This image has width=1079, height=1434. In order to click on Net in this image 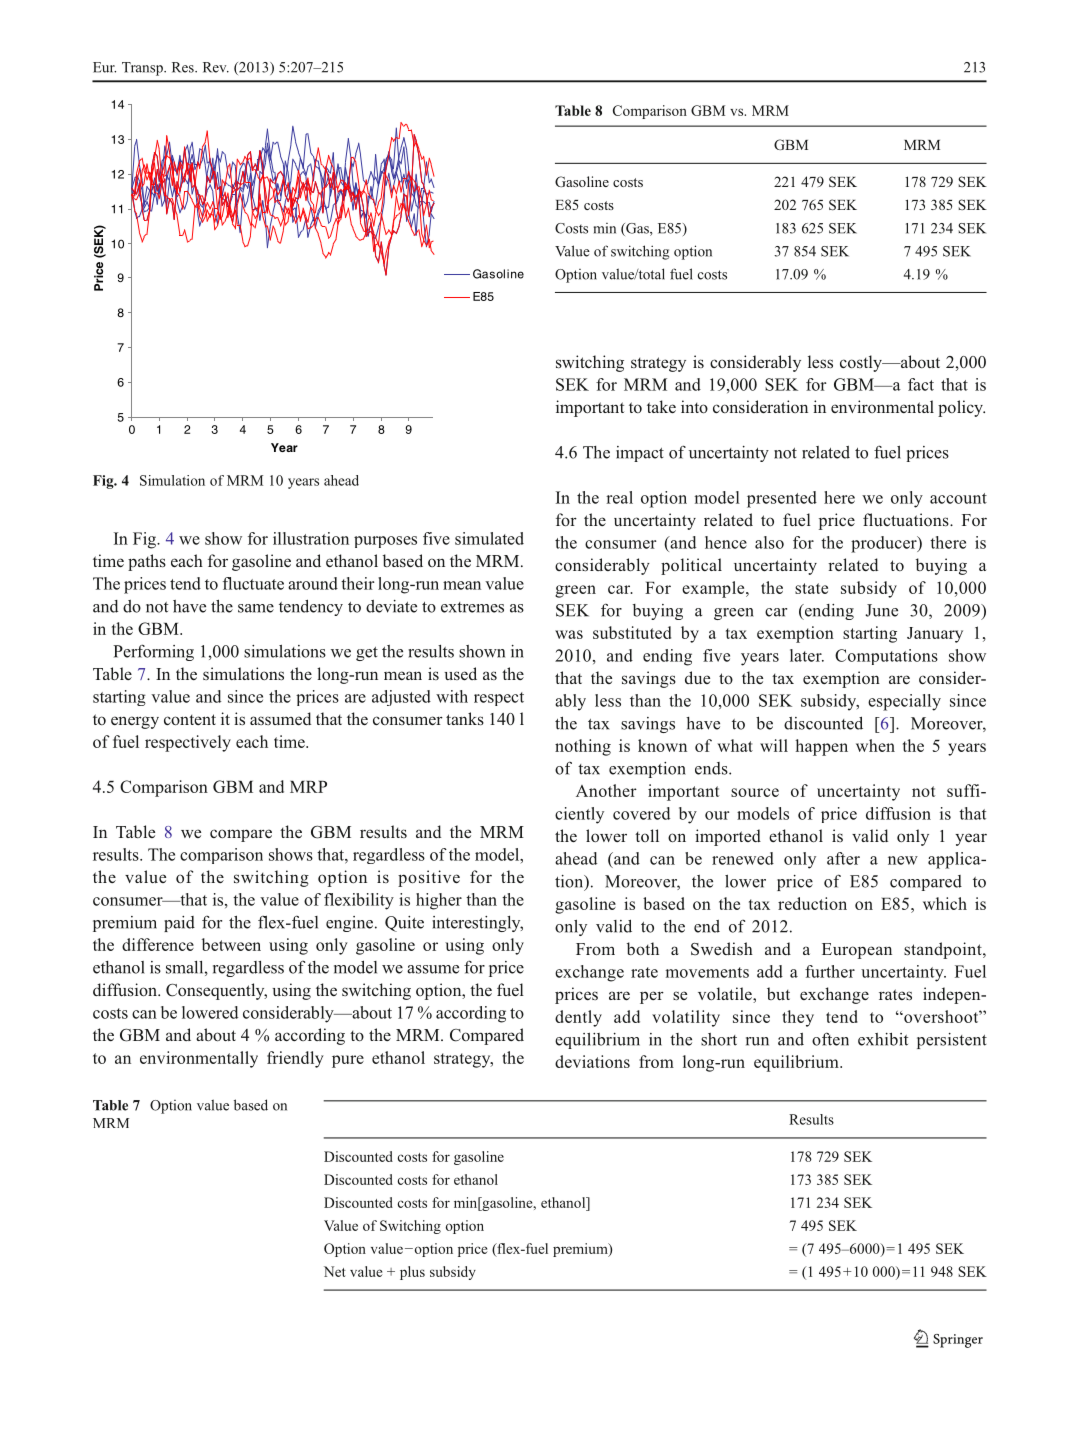, I will do `click(335, 1271)`.
